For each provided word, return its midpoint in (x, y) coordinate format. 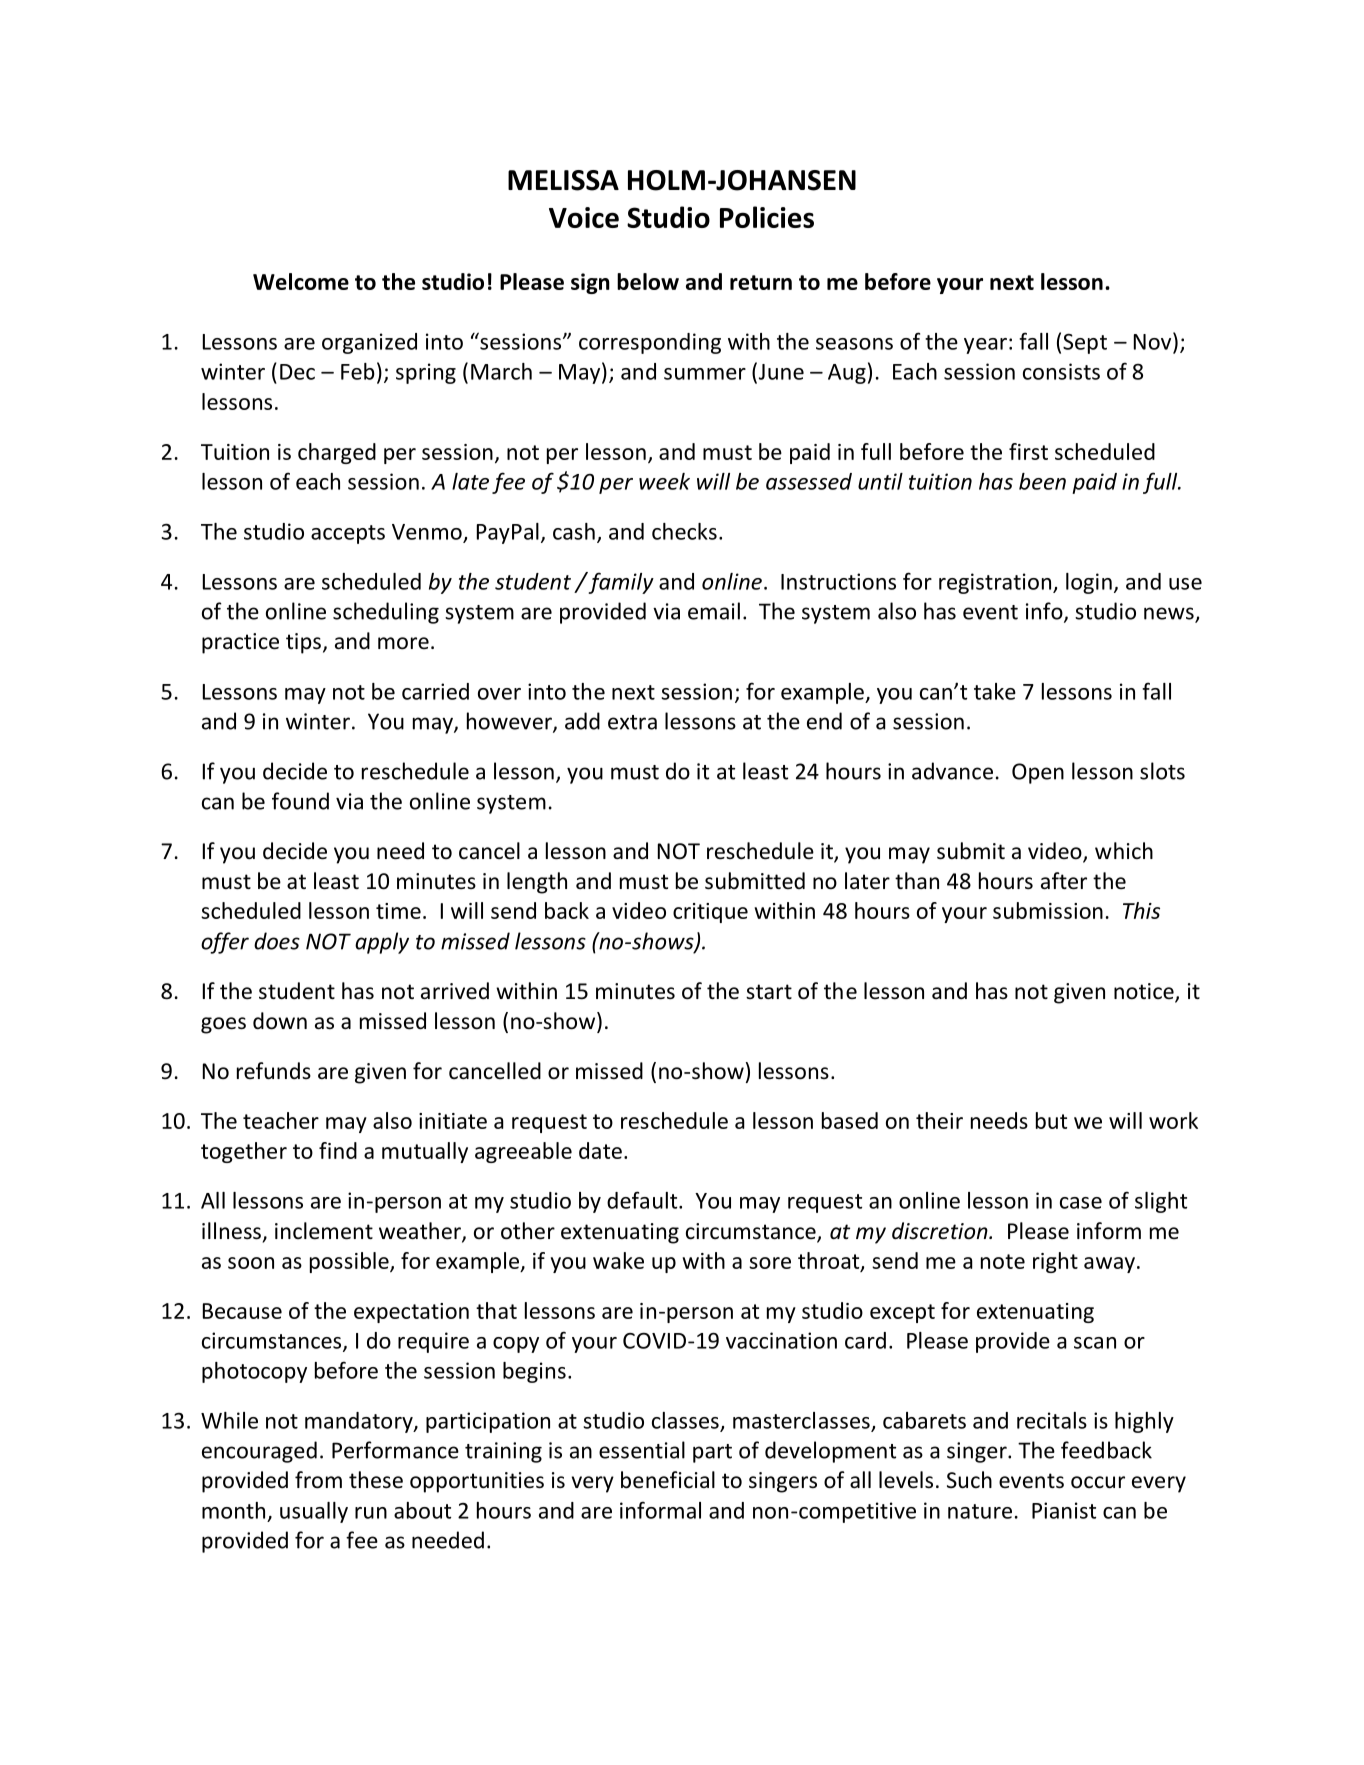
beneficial (668, 1480)
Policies (767, 217)
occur (1098, 1482)
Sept (1085, 343)
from (318, 1480)
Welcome (301, 281)
